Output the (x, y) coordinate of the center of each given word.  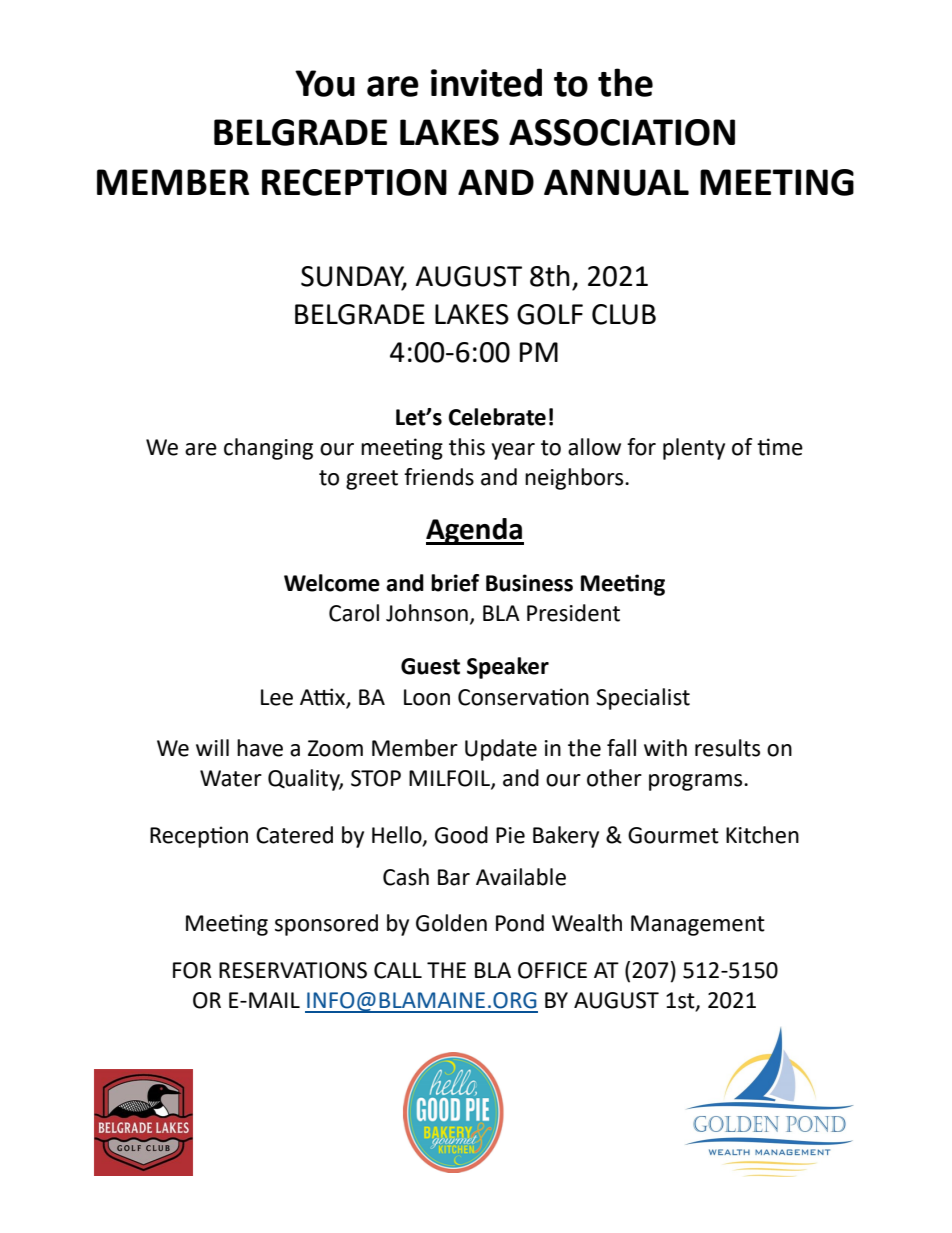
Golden (451, 923)
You (325, 83)
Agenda (475, 531)
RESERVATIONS (293, 970)
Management (698, 925)
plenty (694, 449)
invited (486, 82)
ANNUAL (616, 182)
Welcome (332, 583)
